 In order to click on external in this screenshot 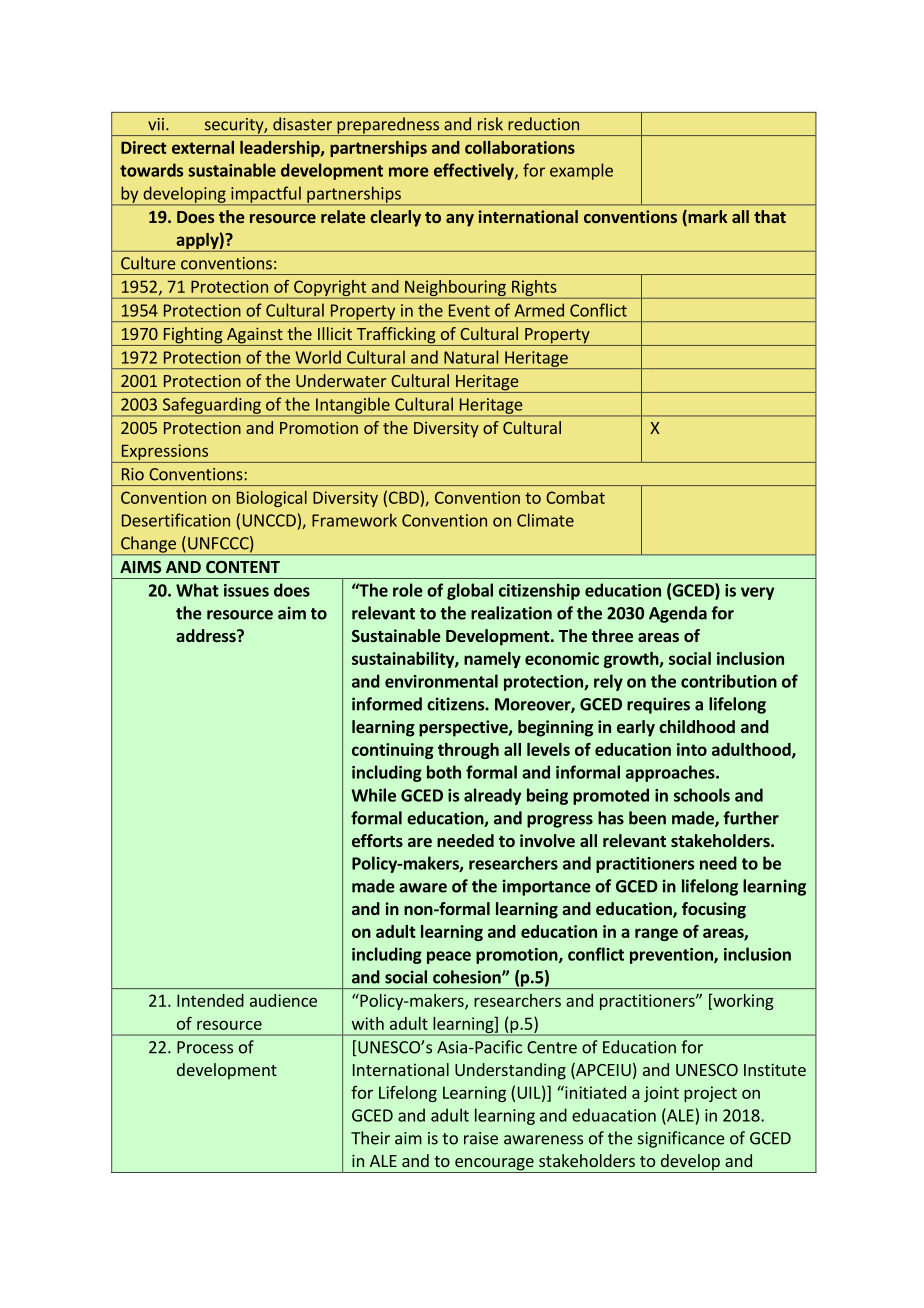, I will do `click(203, 147)`.
